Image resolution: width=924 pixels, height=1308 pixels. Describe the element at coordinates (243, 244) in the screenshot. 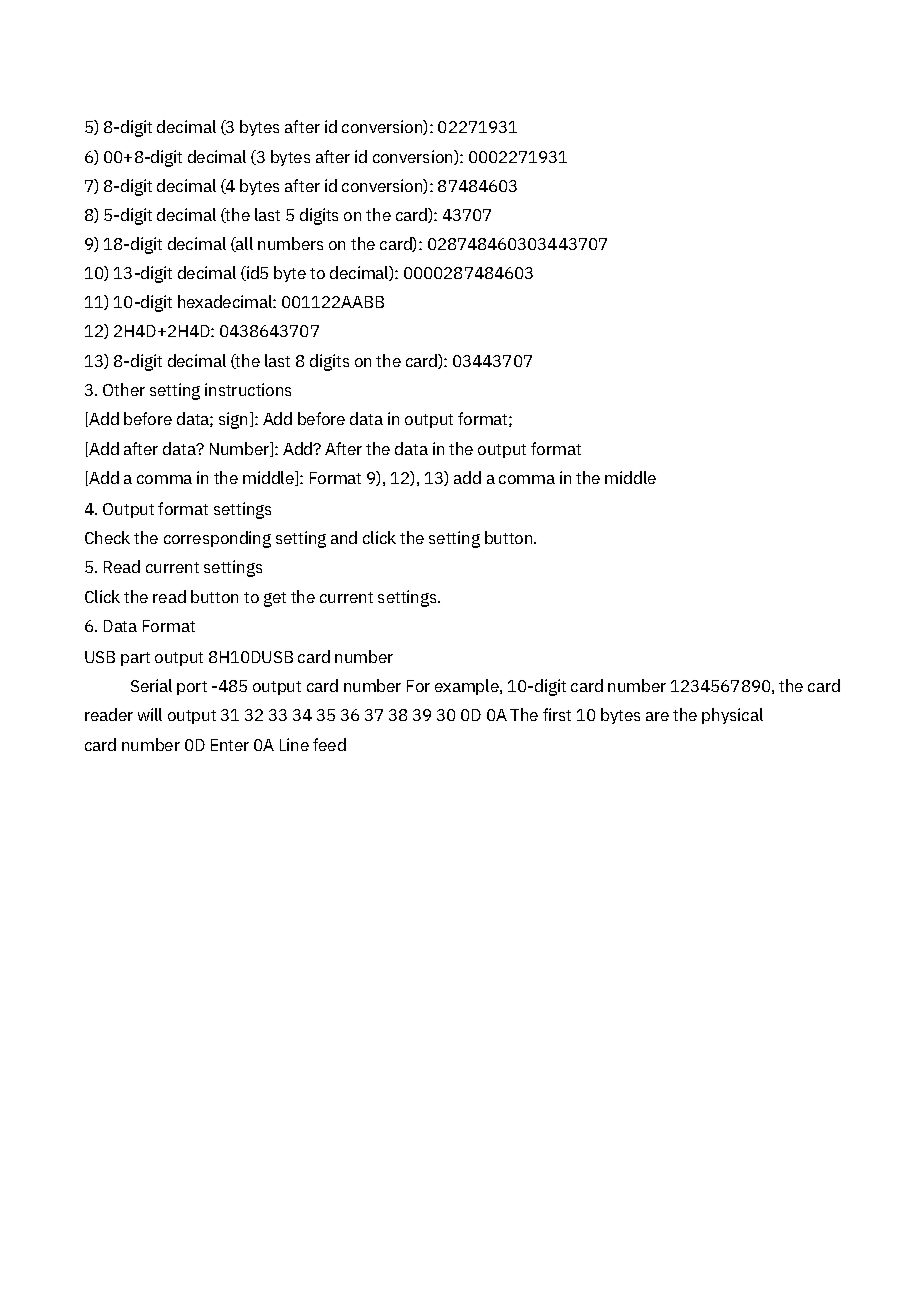

I see `all` at that location.
